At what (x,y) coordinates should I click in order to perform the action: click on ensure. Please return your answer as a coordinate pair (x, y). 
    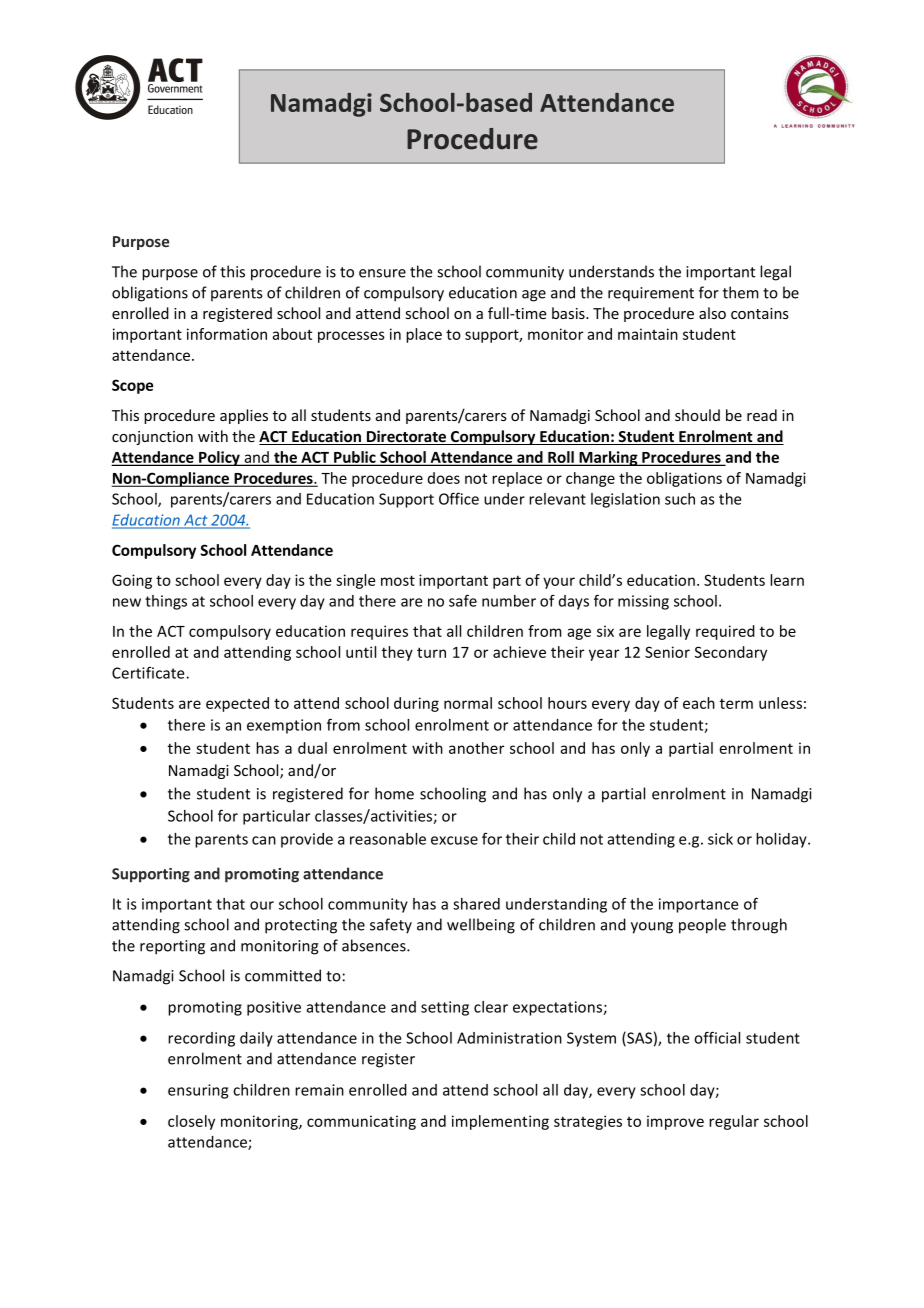
    Looking at the image, I should click on (382, 273).
